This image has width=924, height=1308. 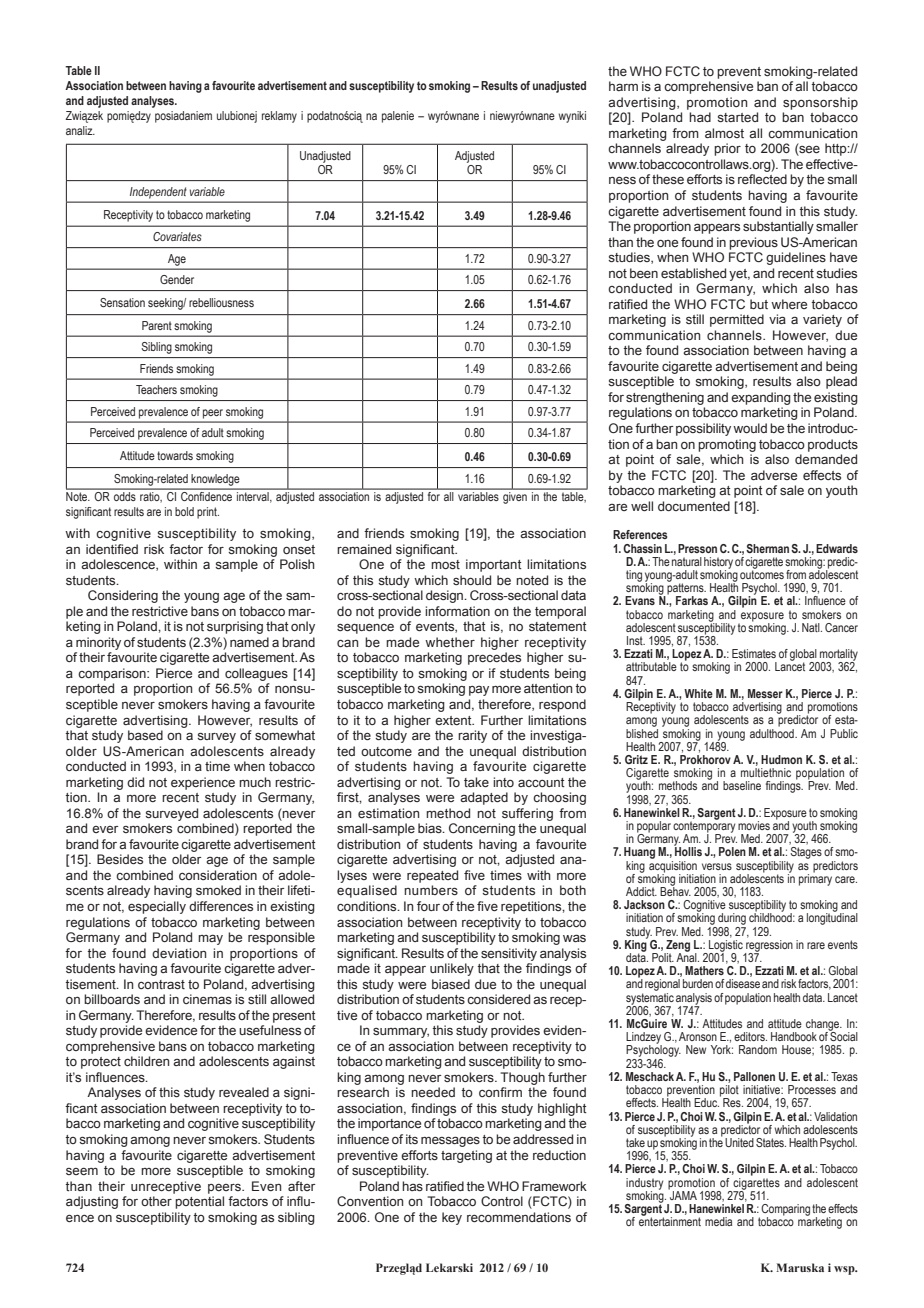 What do you see at coordinates (120, 859) in the image?
I see `Besides` at bounding box center [120, 859].
